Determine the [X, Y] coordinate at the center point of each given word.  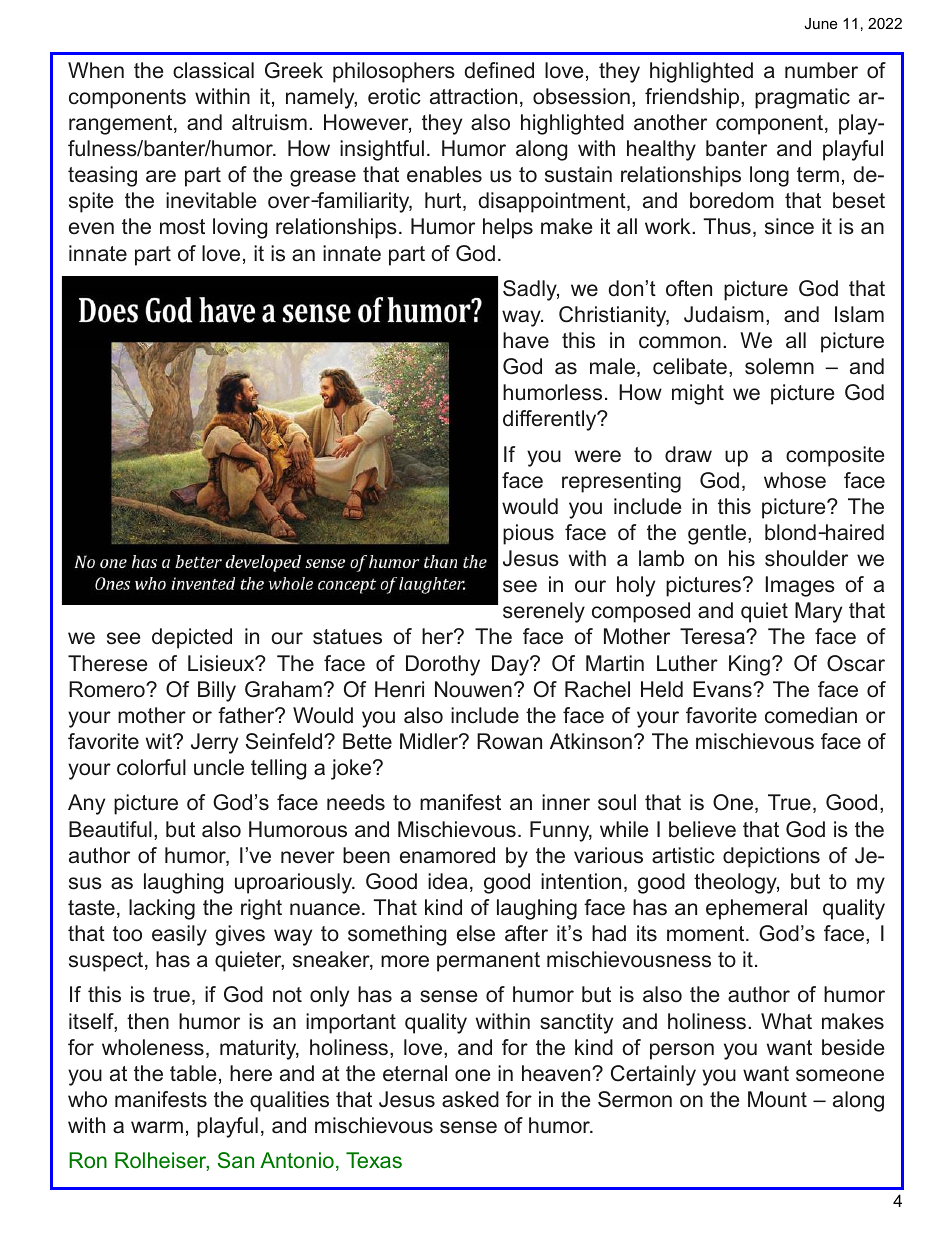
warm [157, 1127]
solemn [779, 366]
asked [470, 1099]
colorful [151, 767]
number [821, 70]
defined [499, 70]
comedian [811, 715]
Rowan [509, 741]
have [526, 340]
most [182, 227]
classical [213, 70]
